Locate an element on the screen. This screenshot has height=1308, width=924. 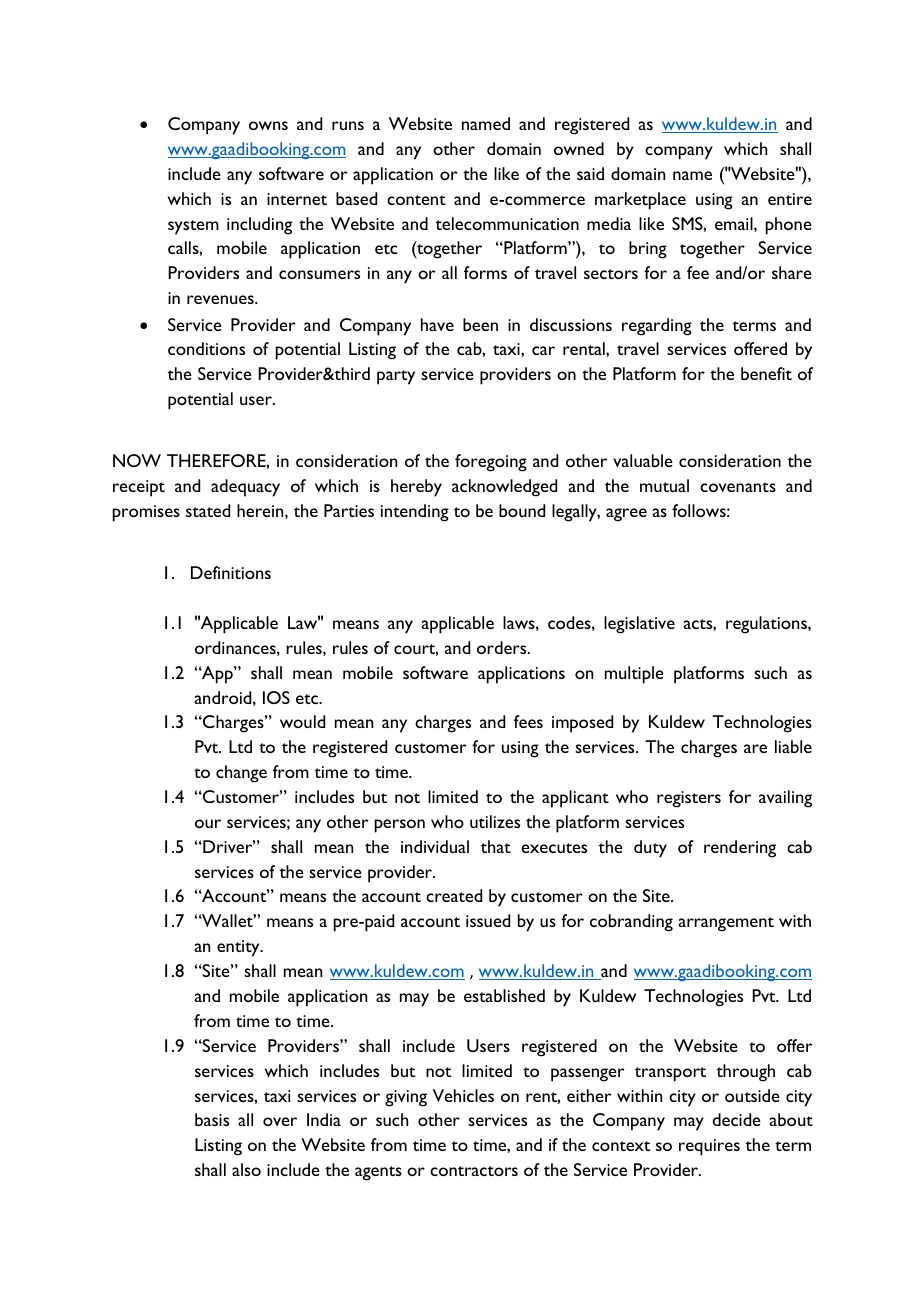
covenants is located at coordinates (738, 487).
